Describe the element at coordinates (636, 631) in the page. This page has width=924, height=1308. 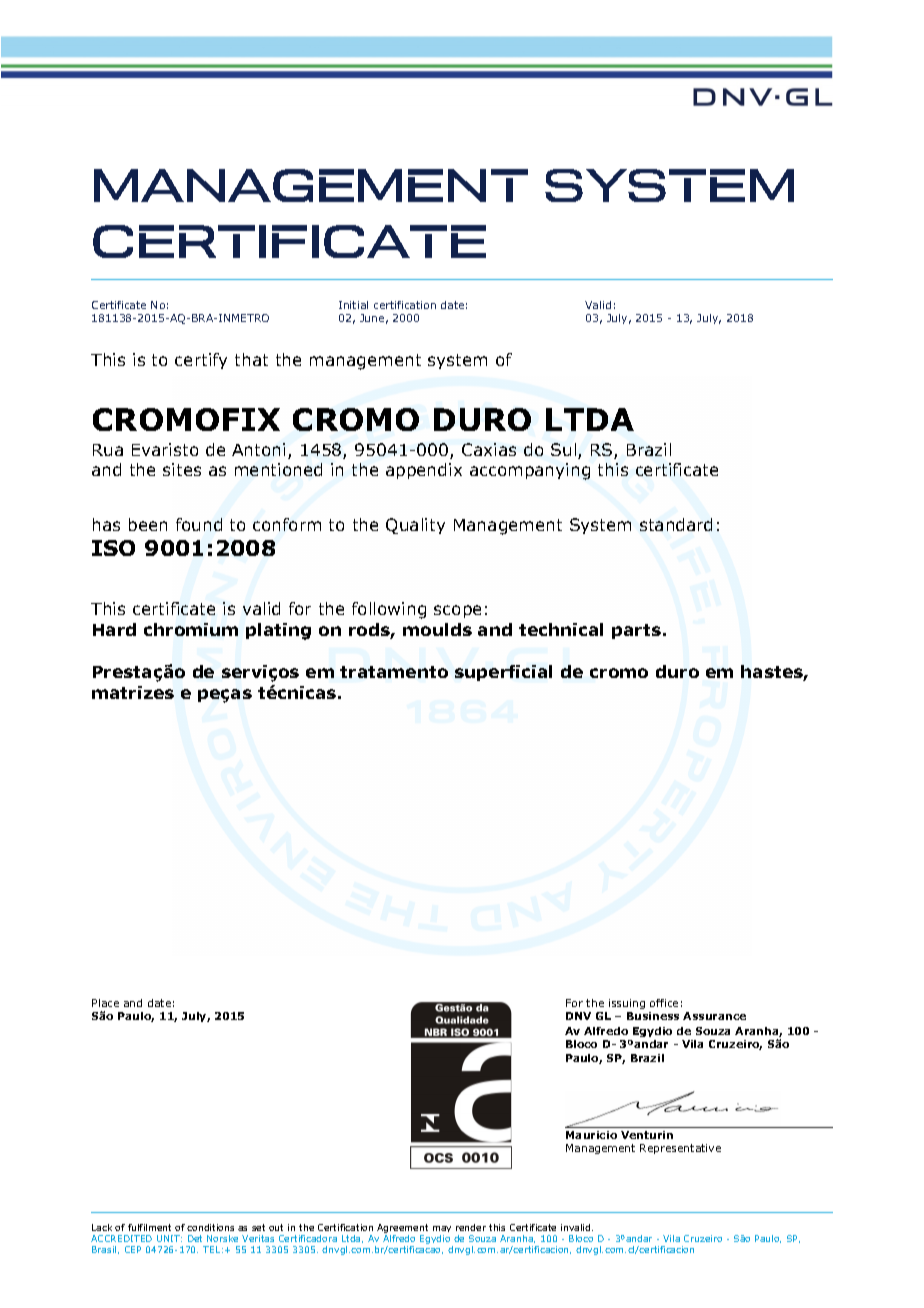
I see `parts` at that location.
